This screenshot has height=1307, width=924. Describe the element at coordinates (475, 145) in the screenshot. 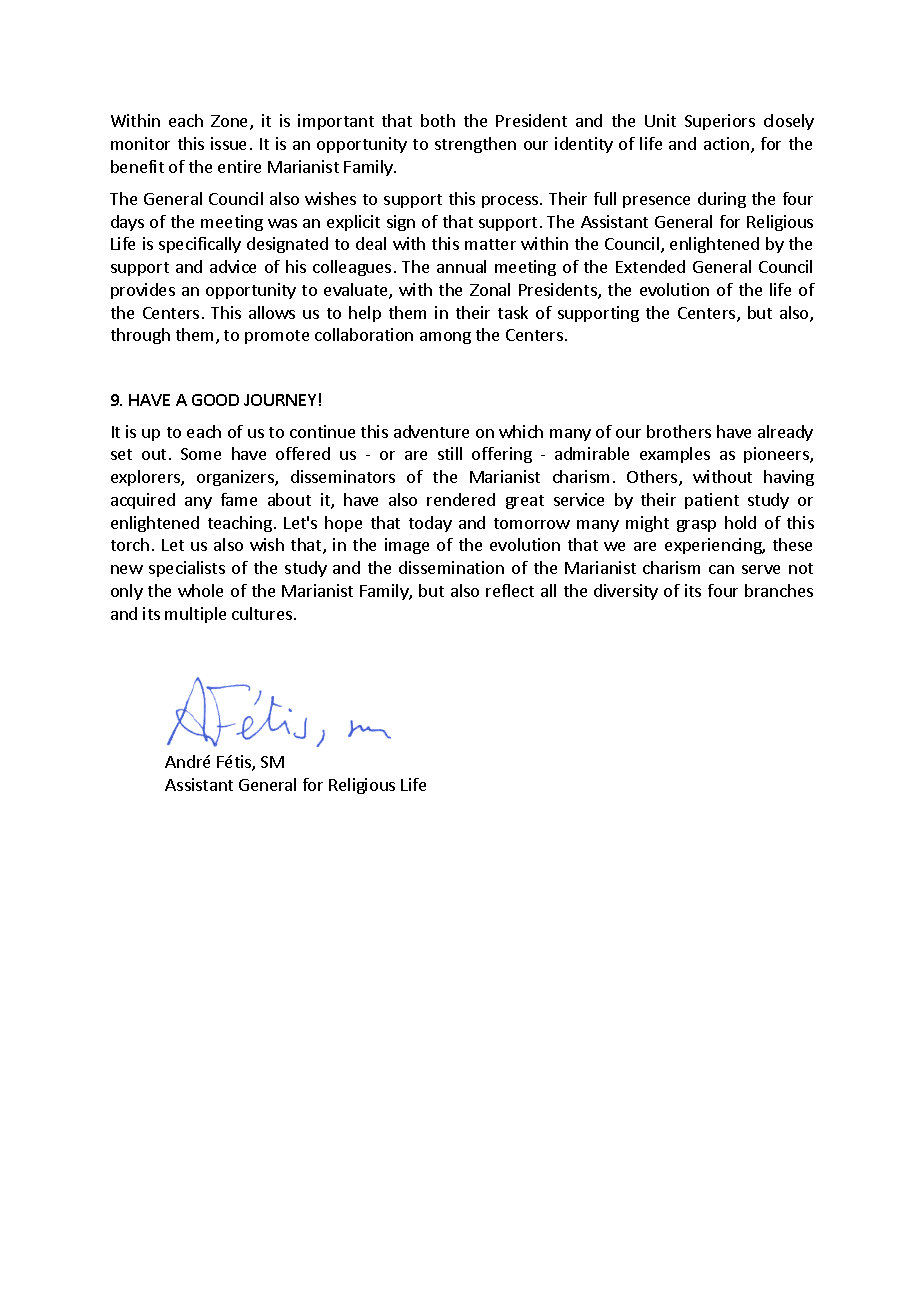

I see `strengthen` at that location.
